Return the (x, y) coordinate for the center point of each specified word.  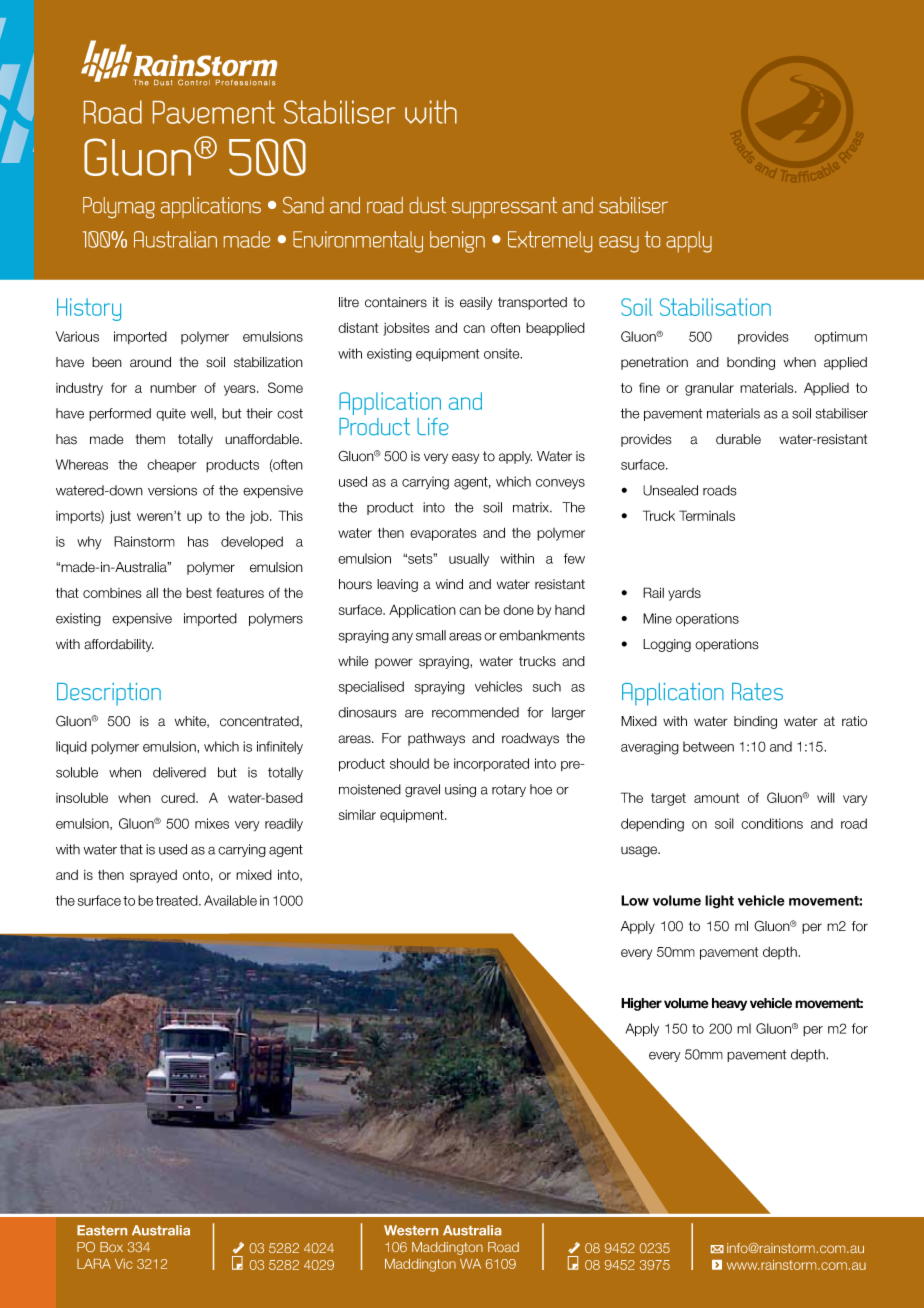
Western (411, 1230)
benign (457, 242)
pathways (436, 739)
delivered (179, 772)
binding (755, 722)
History (89, 309)
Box (111, 1247)
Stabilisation (715, 307)
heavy (729, 1004)
